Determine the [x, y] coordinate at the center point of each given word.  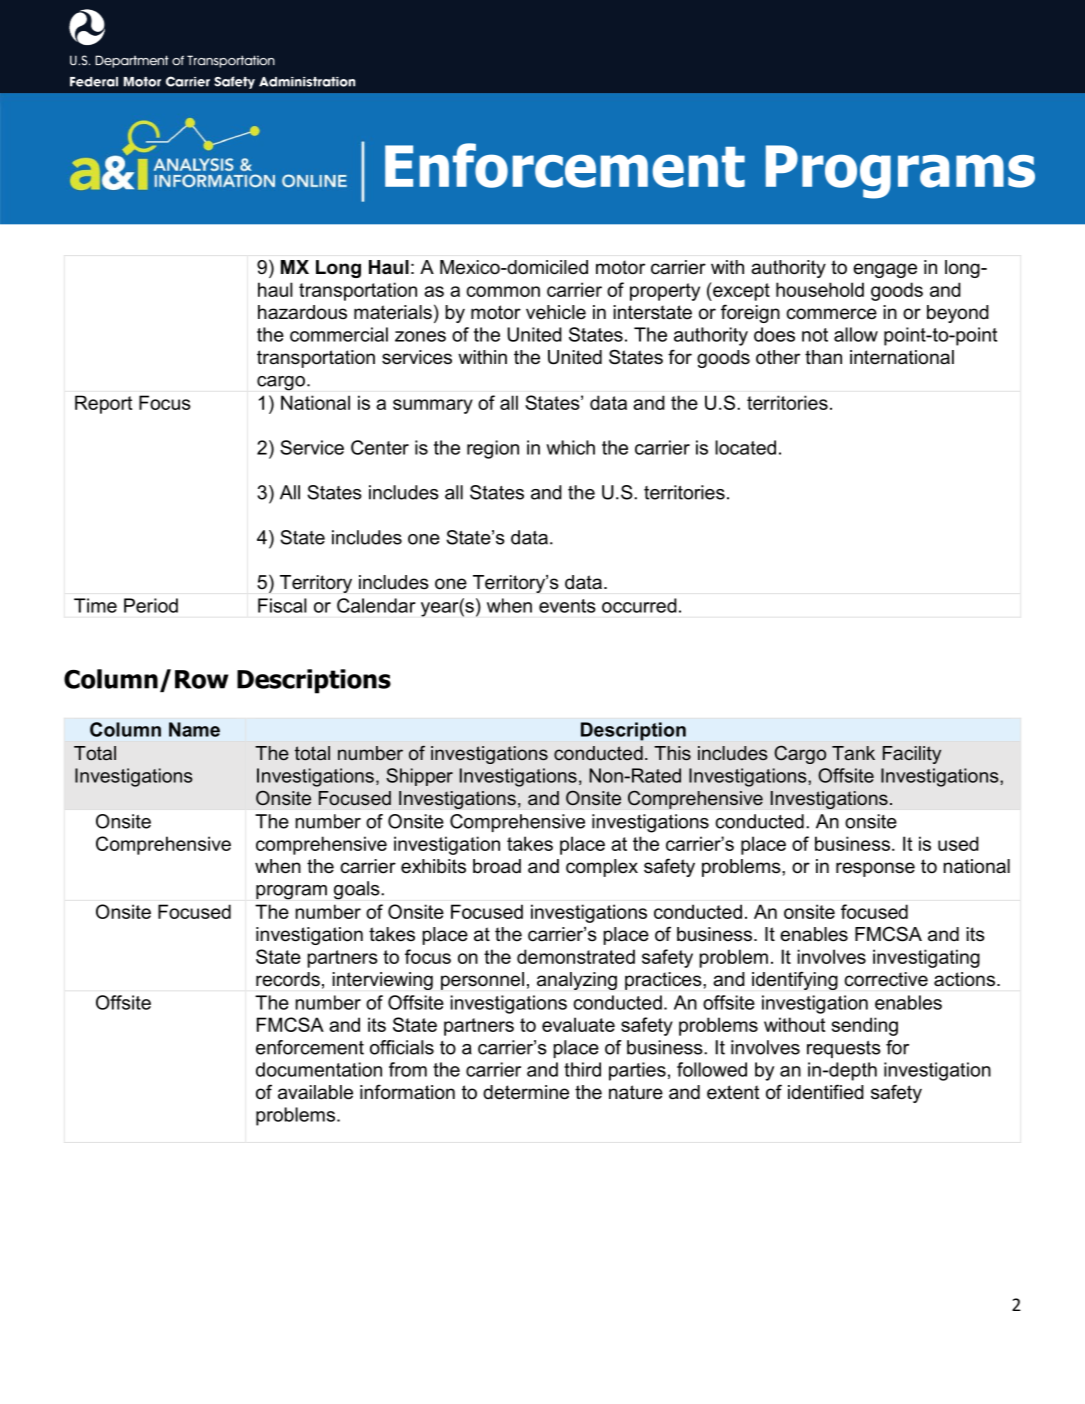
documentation [319, 1069]
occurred [639, 605]
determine [526, 1092]
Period [151, 605]
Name [194, 729]
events [567, 606]
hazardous [302, 312]
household [820, 289]
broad [497, 866]
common [503, 291]
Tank [853, 753]
